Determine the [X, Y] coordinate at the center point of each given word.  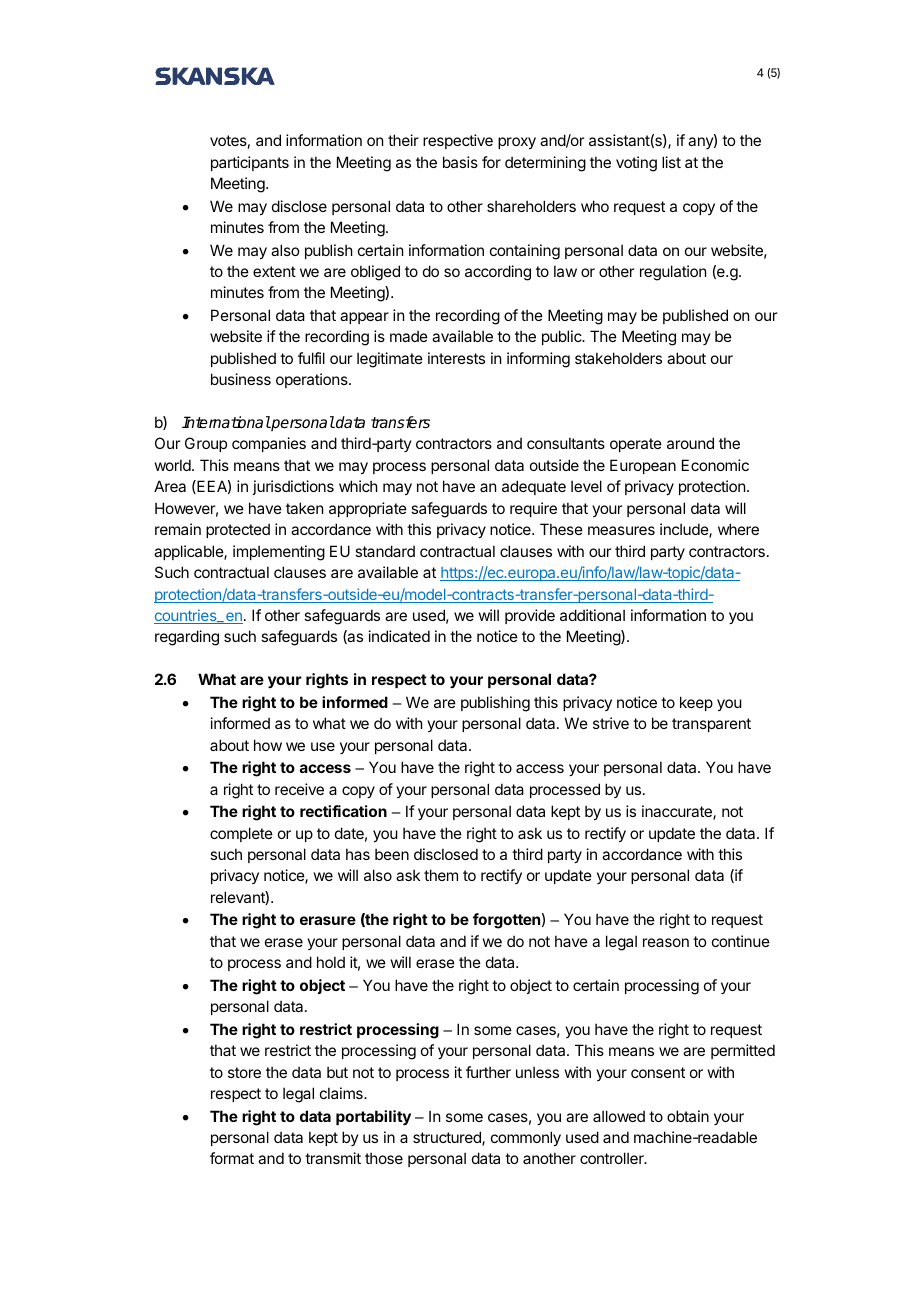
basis [460, 162]
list [671, 162]
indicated [399, 636]
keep [696, 703]
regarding [187, 638]
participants [250, 163]
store [244, 1072]
